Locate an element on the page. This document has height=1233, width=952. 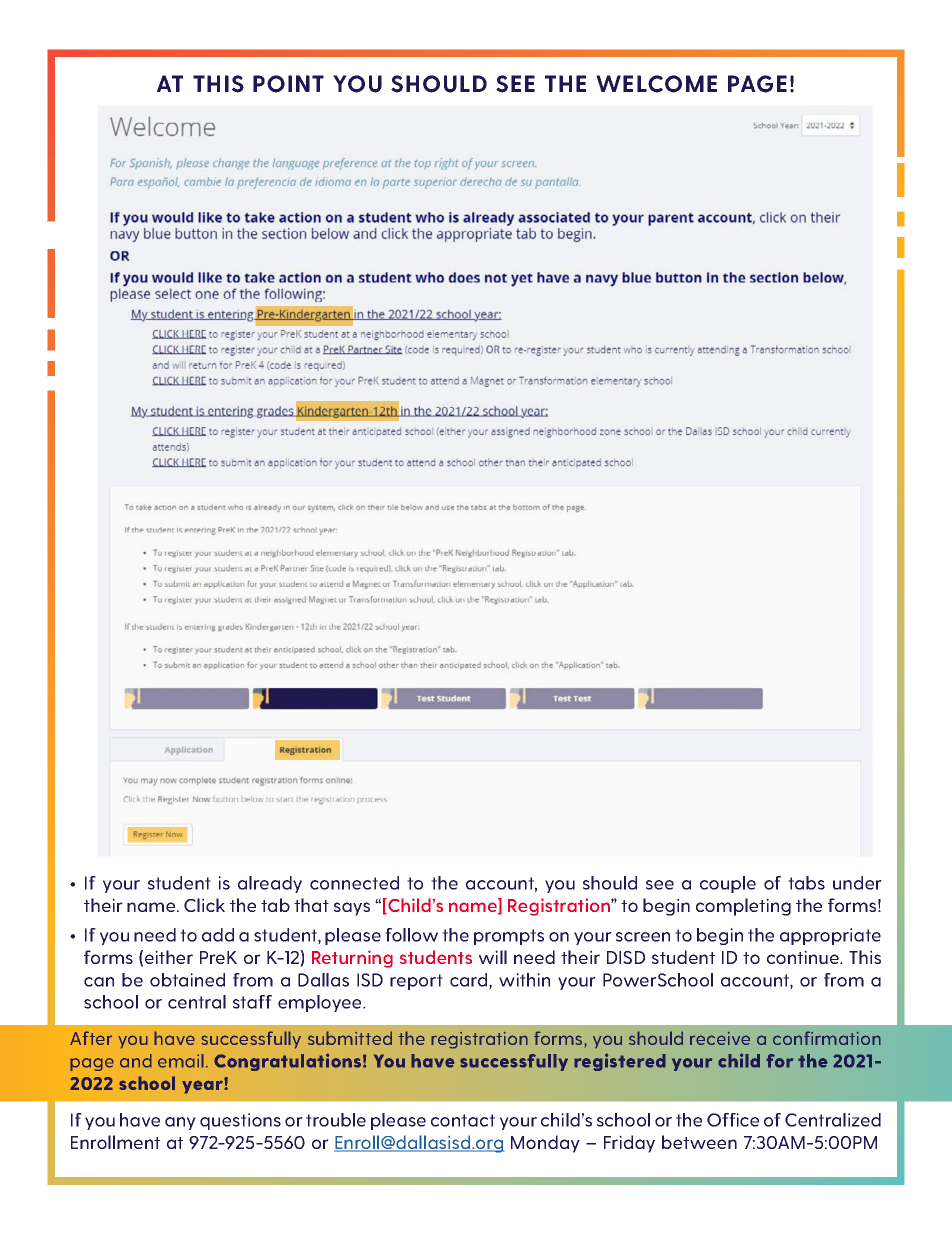
tabs is located at coordinates (806, 883).
